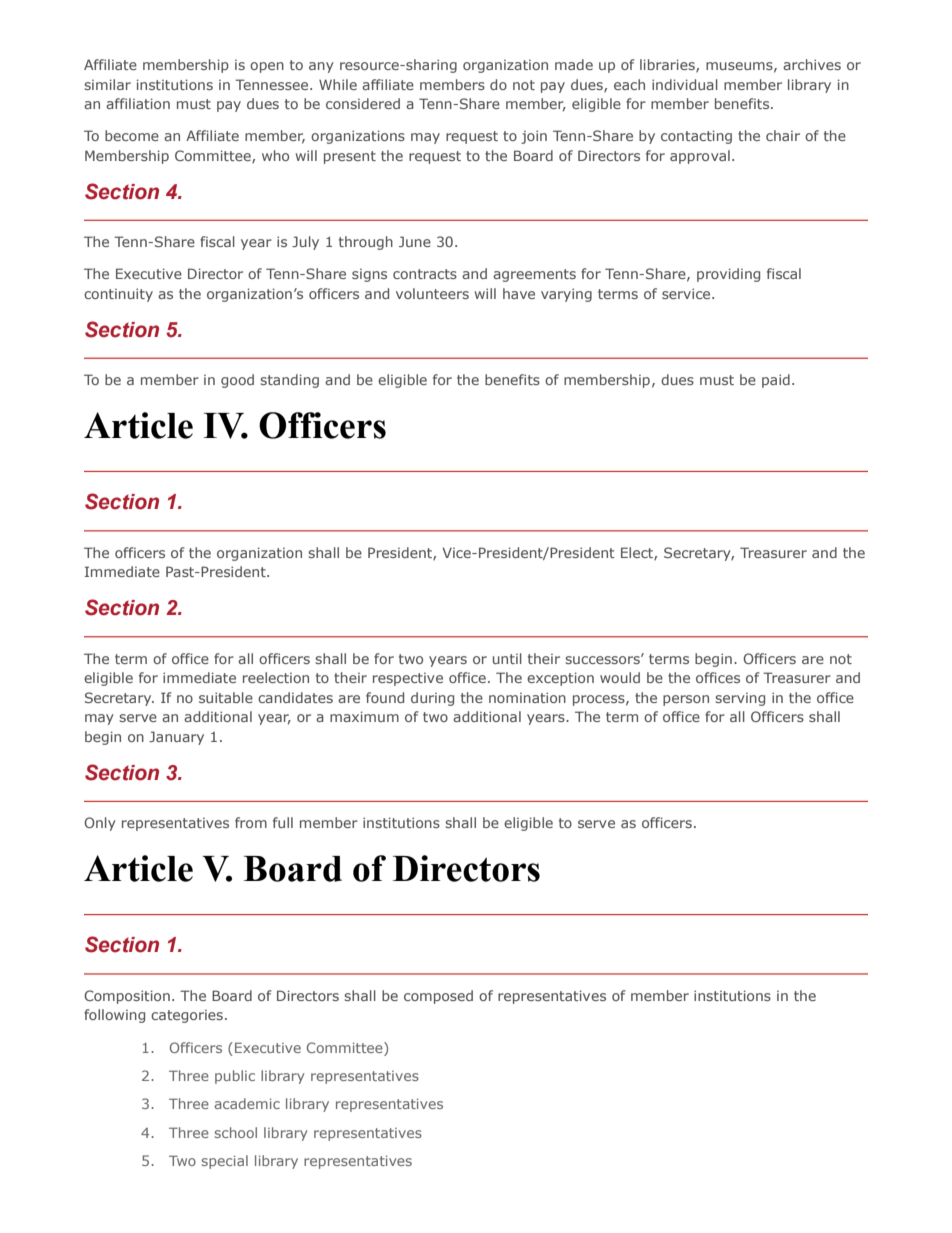 The width and height of the page is (952, 1233). I want to click on paid, so click(776, 381).
